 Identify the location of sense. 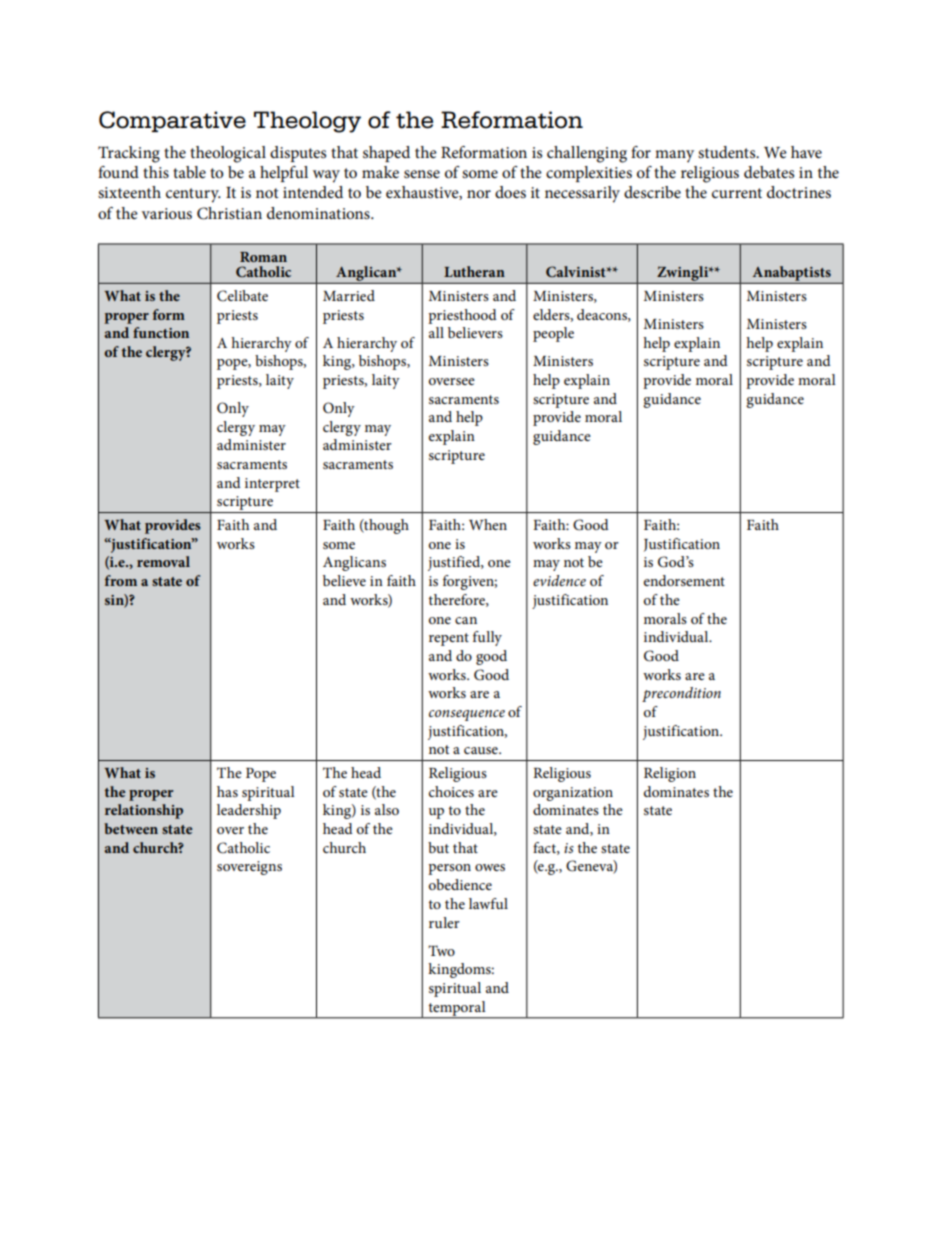
(422, 174).
